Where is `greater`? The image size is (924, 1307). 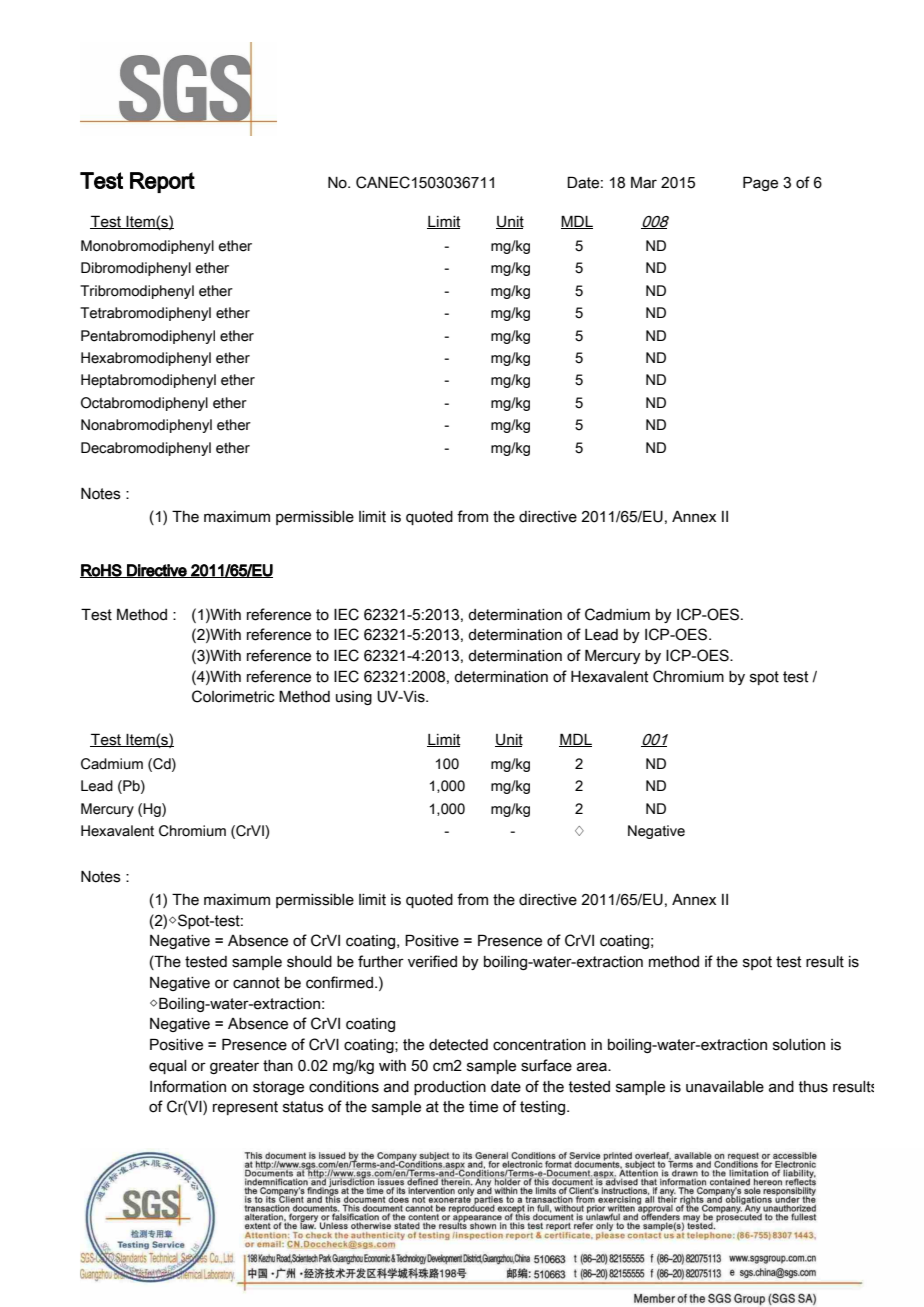 greater is located at coordinates (234, 1067).
